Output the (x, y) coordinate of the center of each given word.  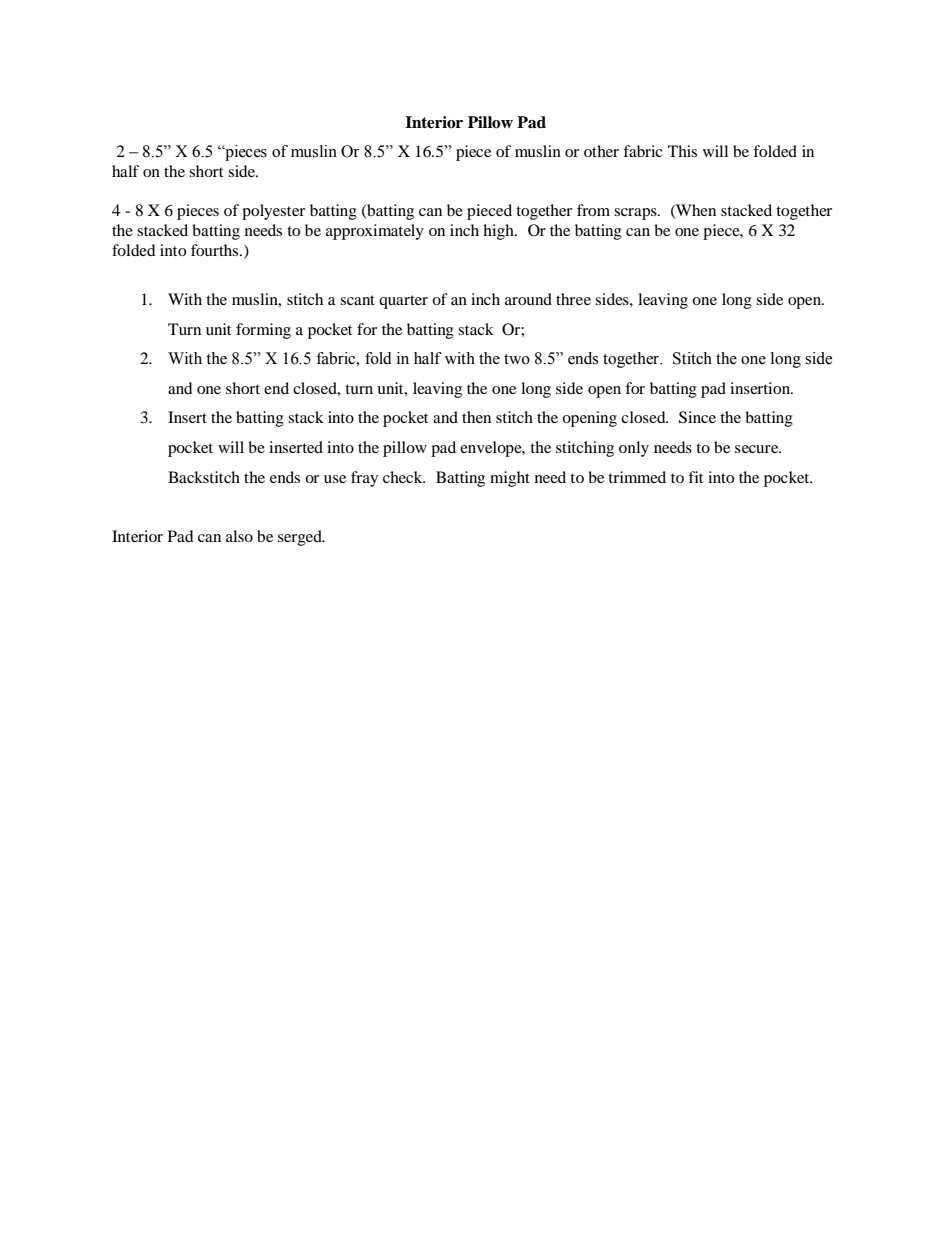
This (682, 151)
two (517, 359)
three (573, 299)
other (601, 151)
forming (263, 331)
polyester (273, 212)
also (239, 536)
